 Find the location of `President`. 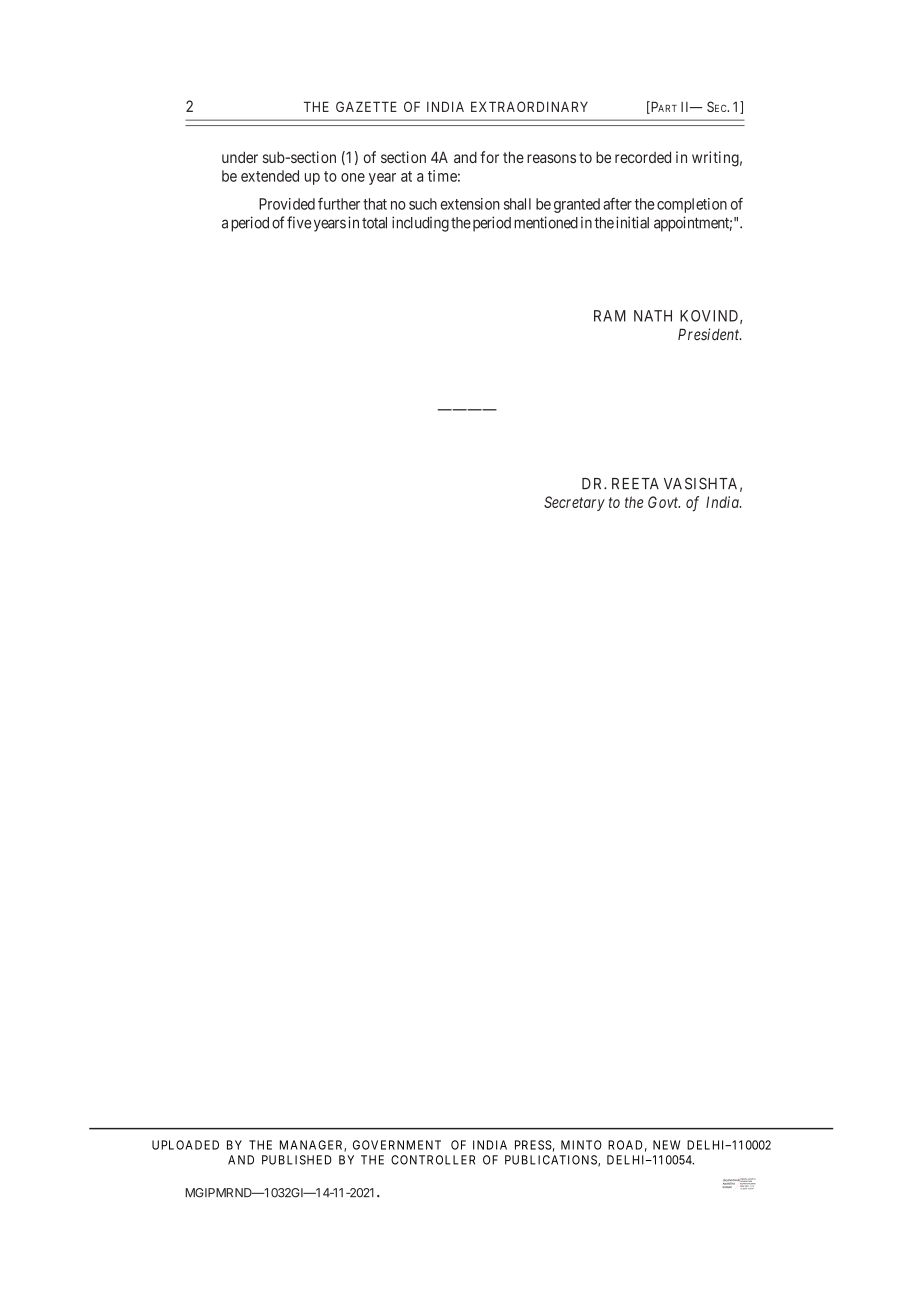

President is located at coordinates (709, 334).
